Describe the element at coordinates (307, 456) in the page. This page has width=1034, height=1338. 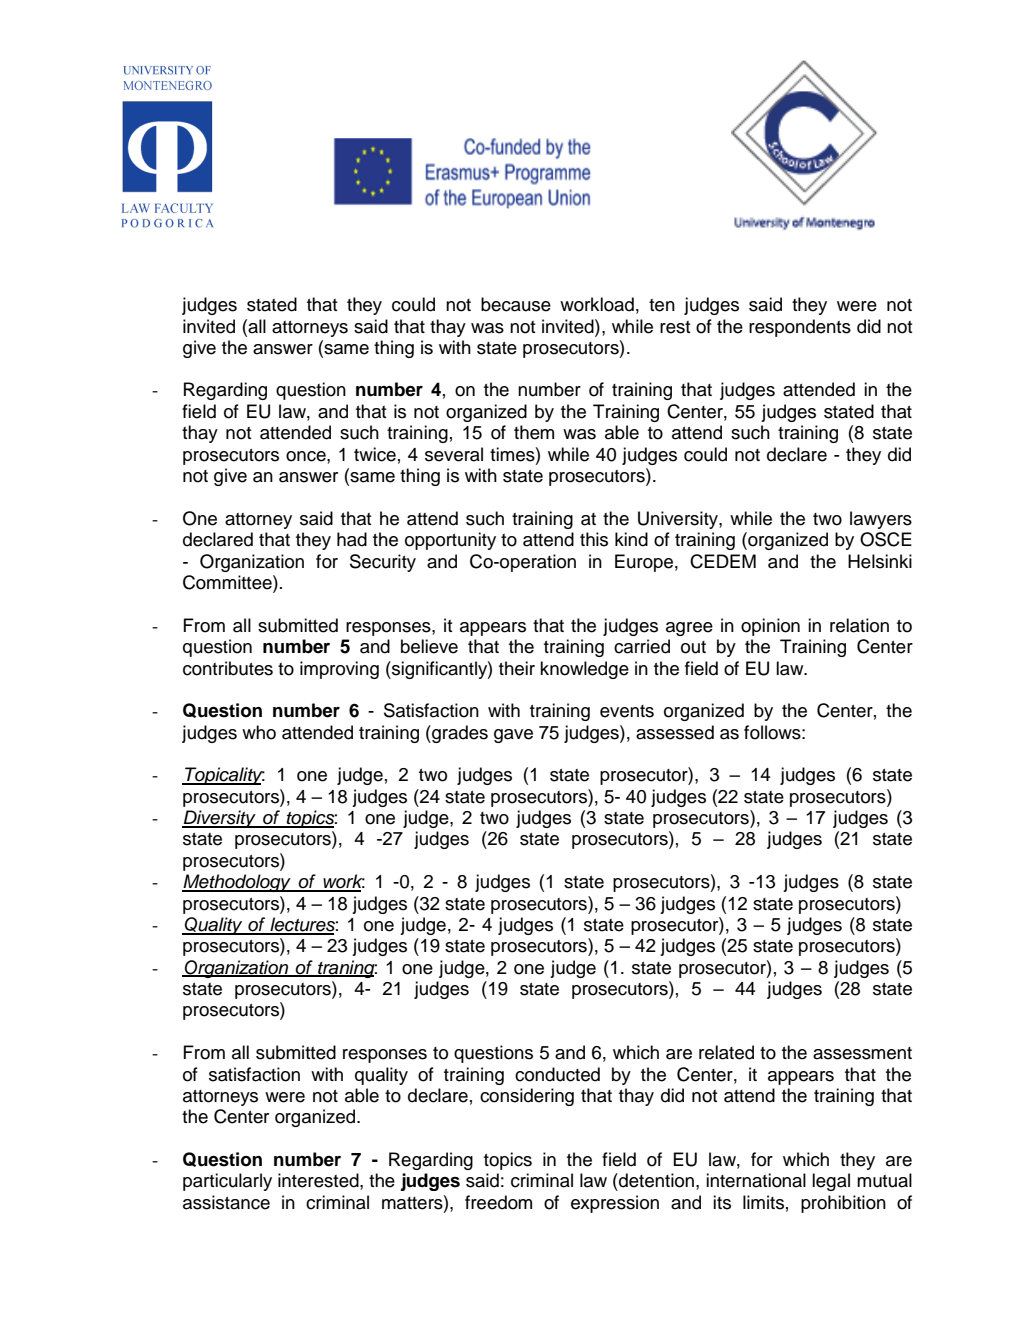
I see `once` at that location.
